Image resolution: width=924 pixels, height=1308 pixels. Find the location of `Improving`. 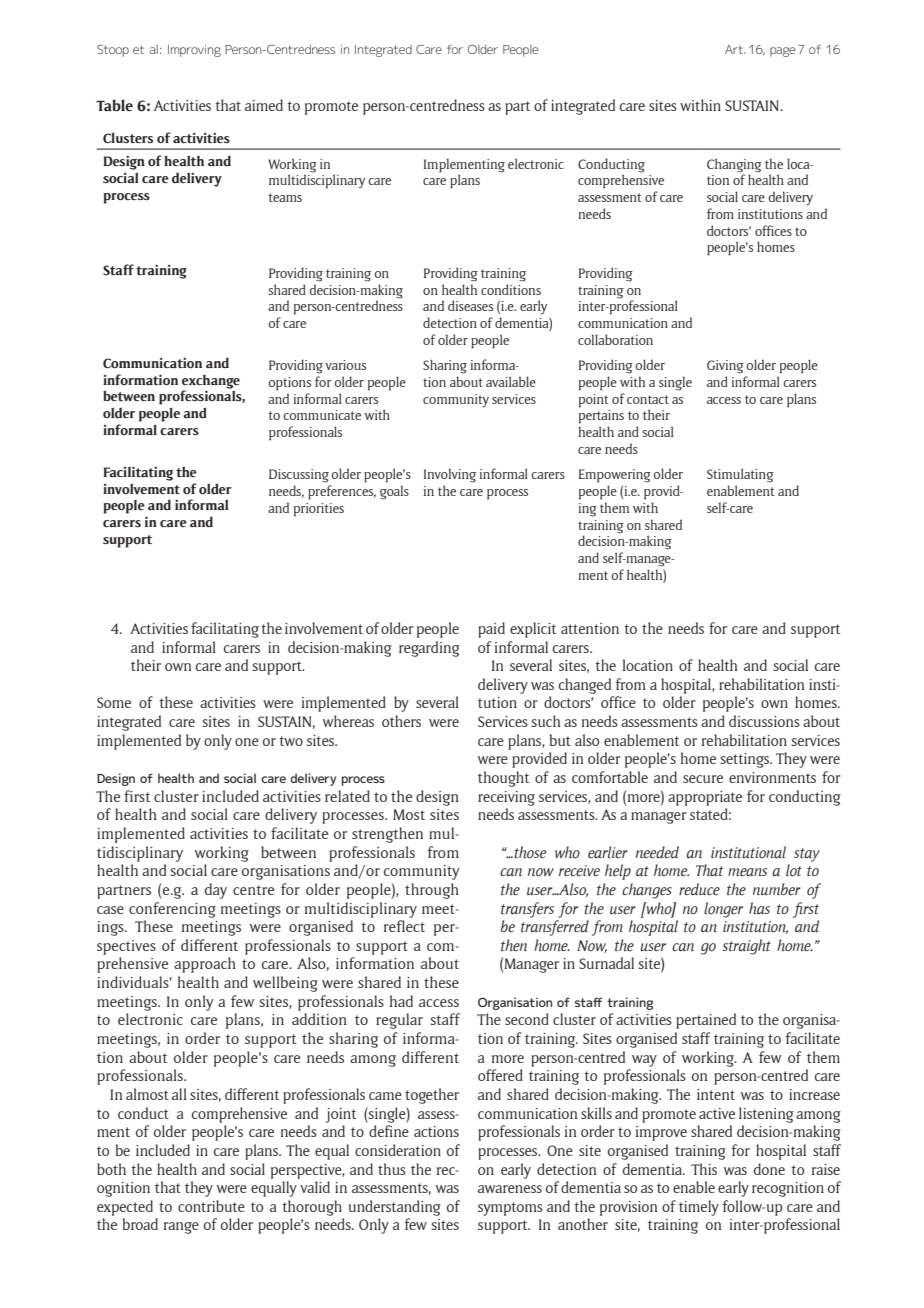

Improving is located at coordinates (194, 51).
